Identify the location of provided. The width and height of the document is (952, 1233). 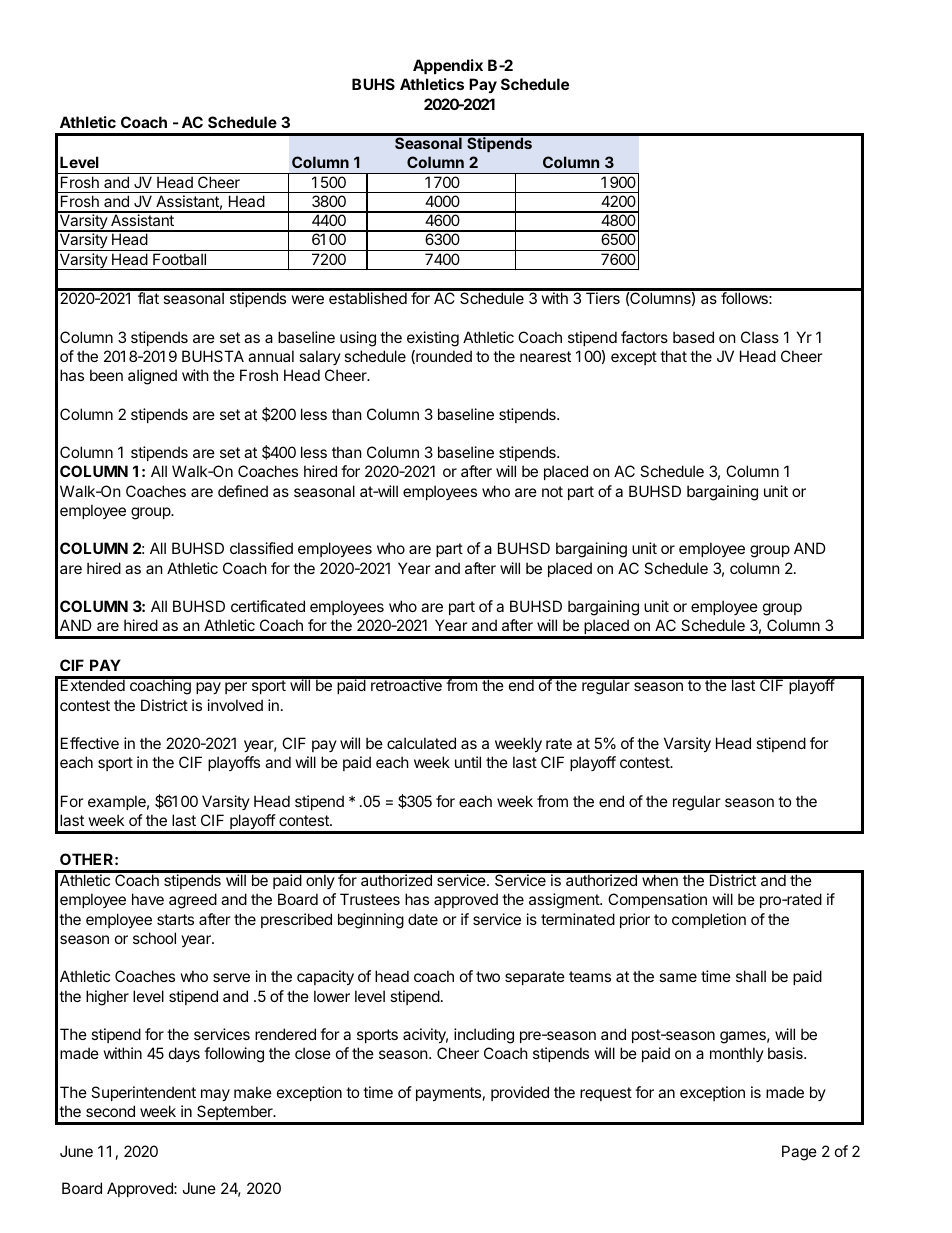
(520, 1093).
